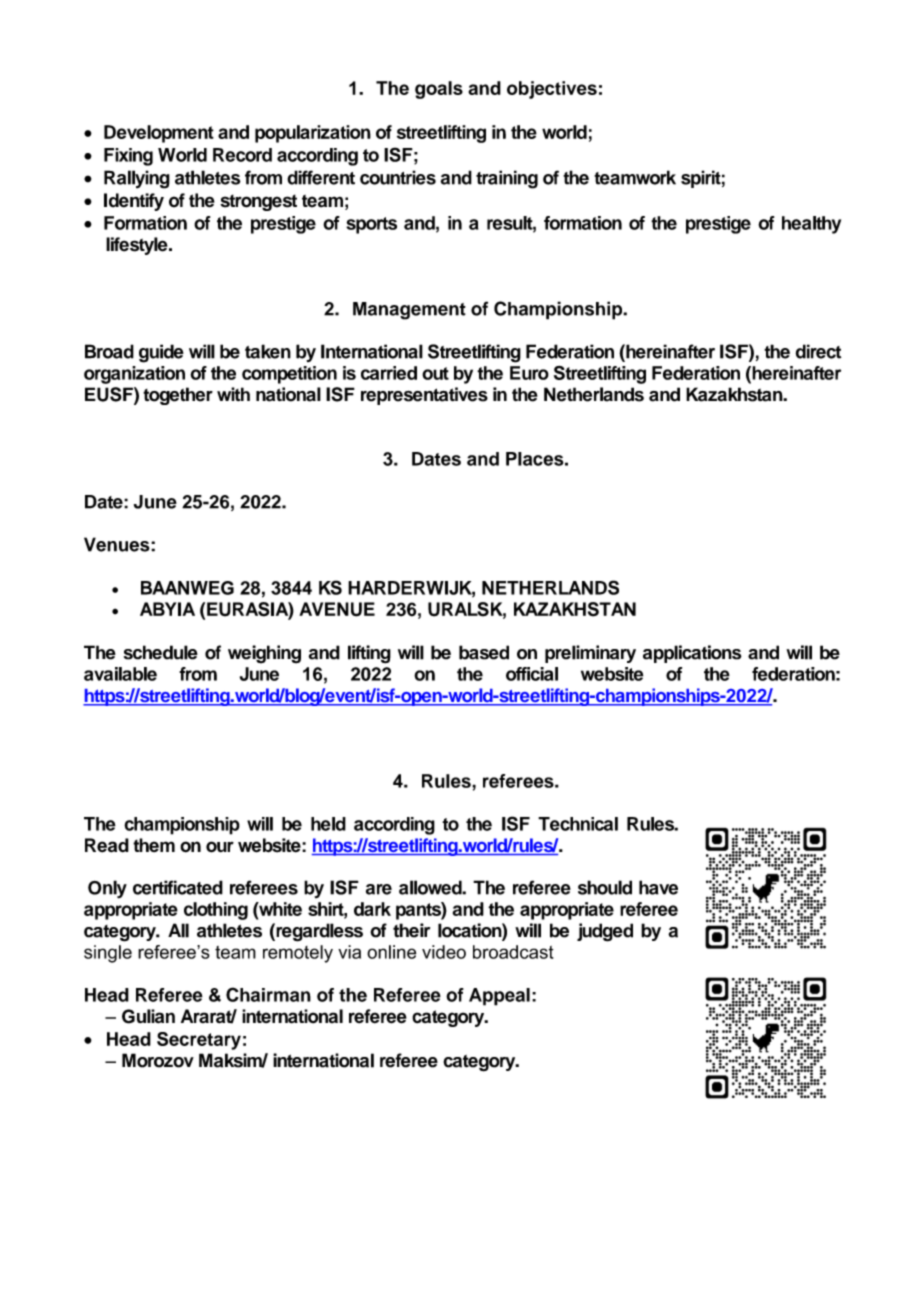 This screenshot has height=1308, width=924. What do you see at coordinates (692, 654) in the screenshot?
I see `applications` at bounding box center [692, 654].
